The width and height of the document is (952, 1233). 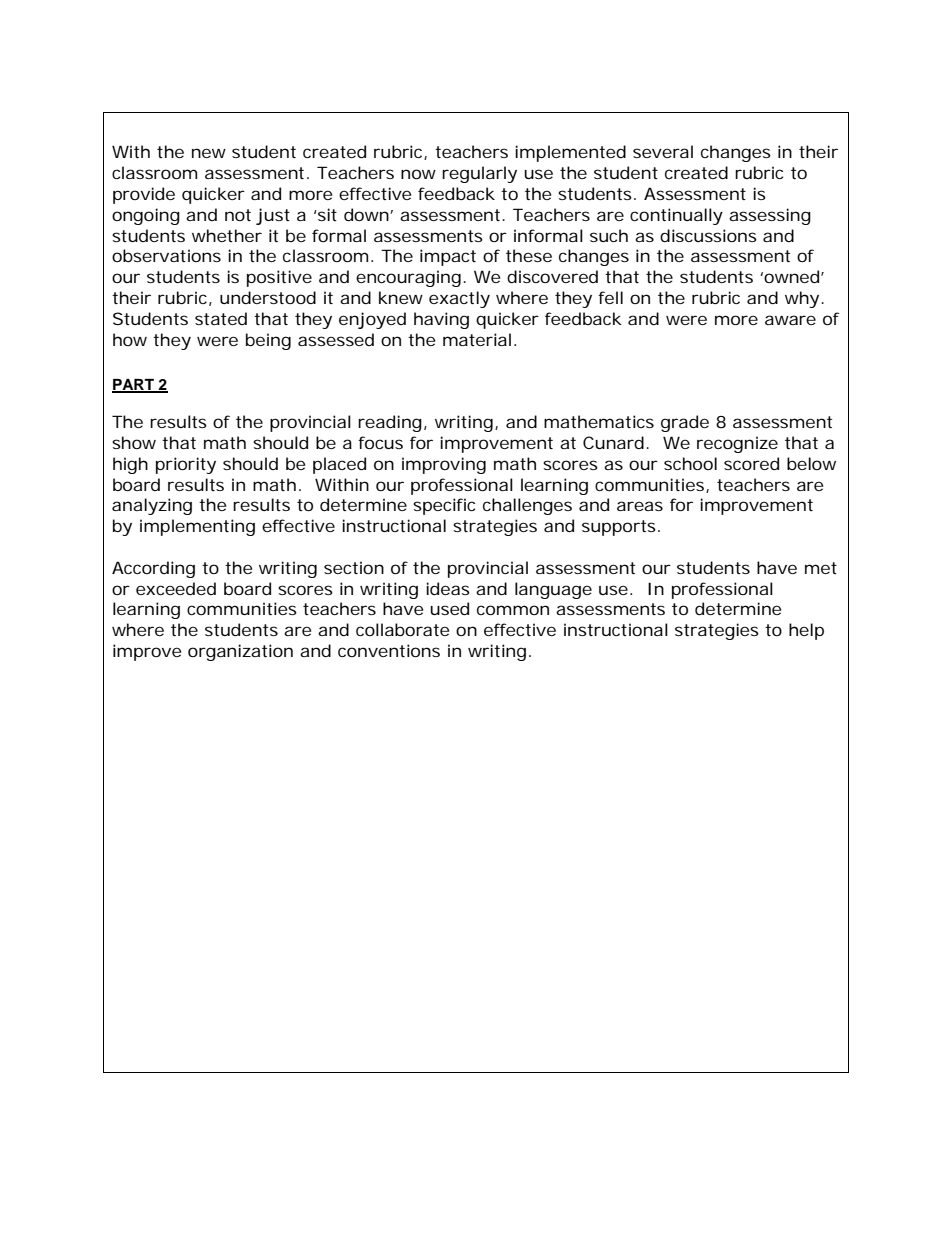 What do you see at coordinates (144, 195) in the document?
I see `provide` at bounding box center [144, 195].
